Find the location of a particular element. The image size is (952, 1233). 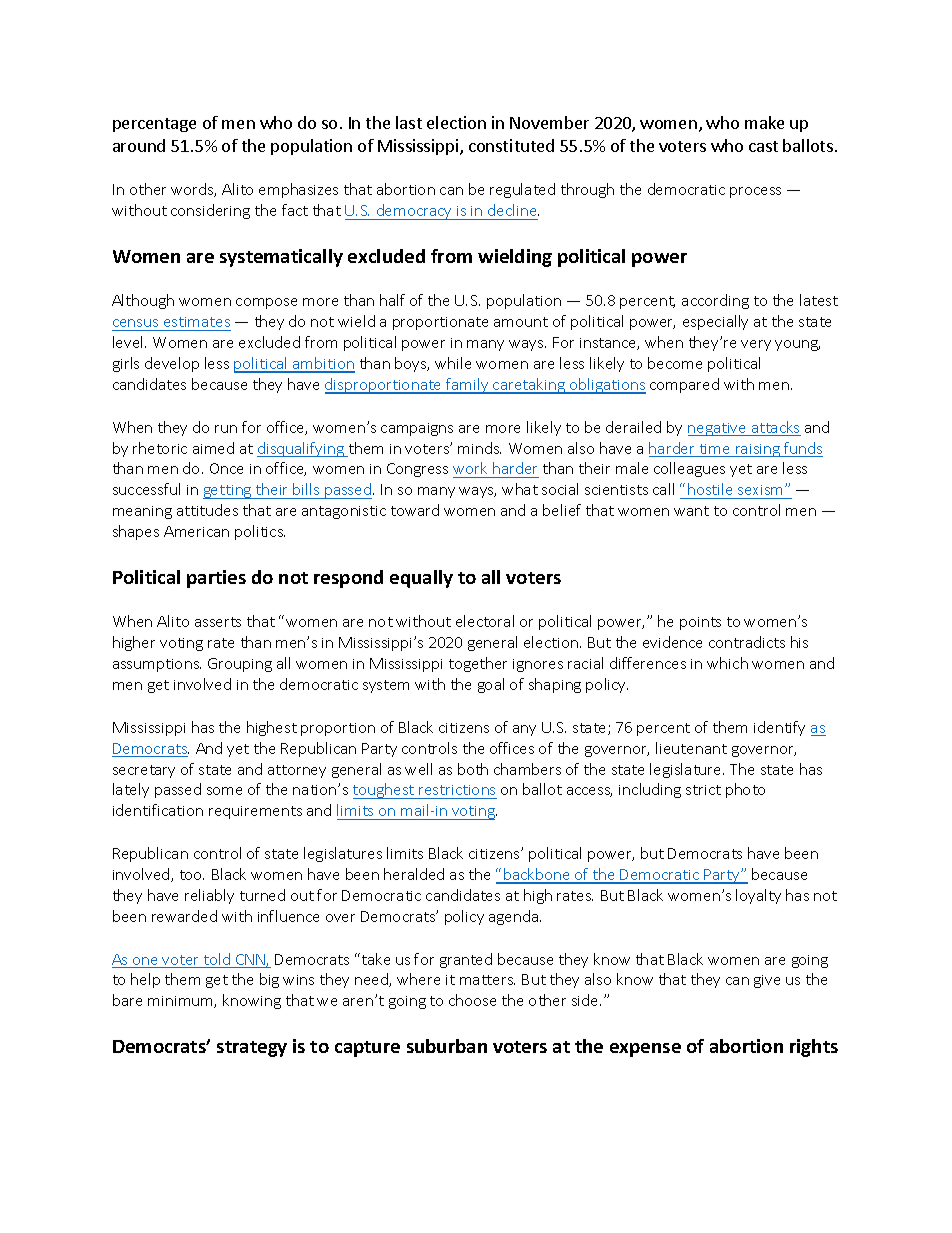

around is located at coordinates (139, 145).
